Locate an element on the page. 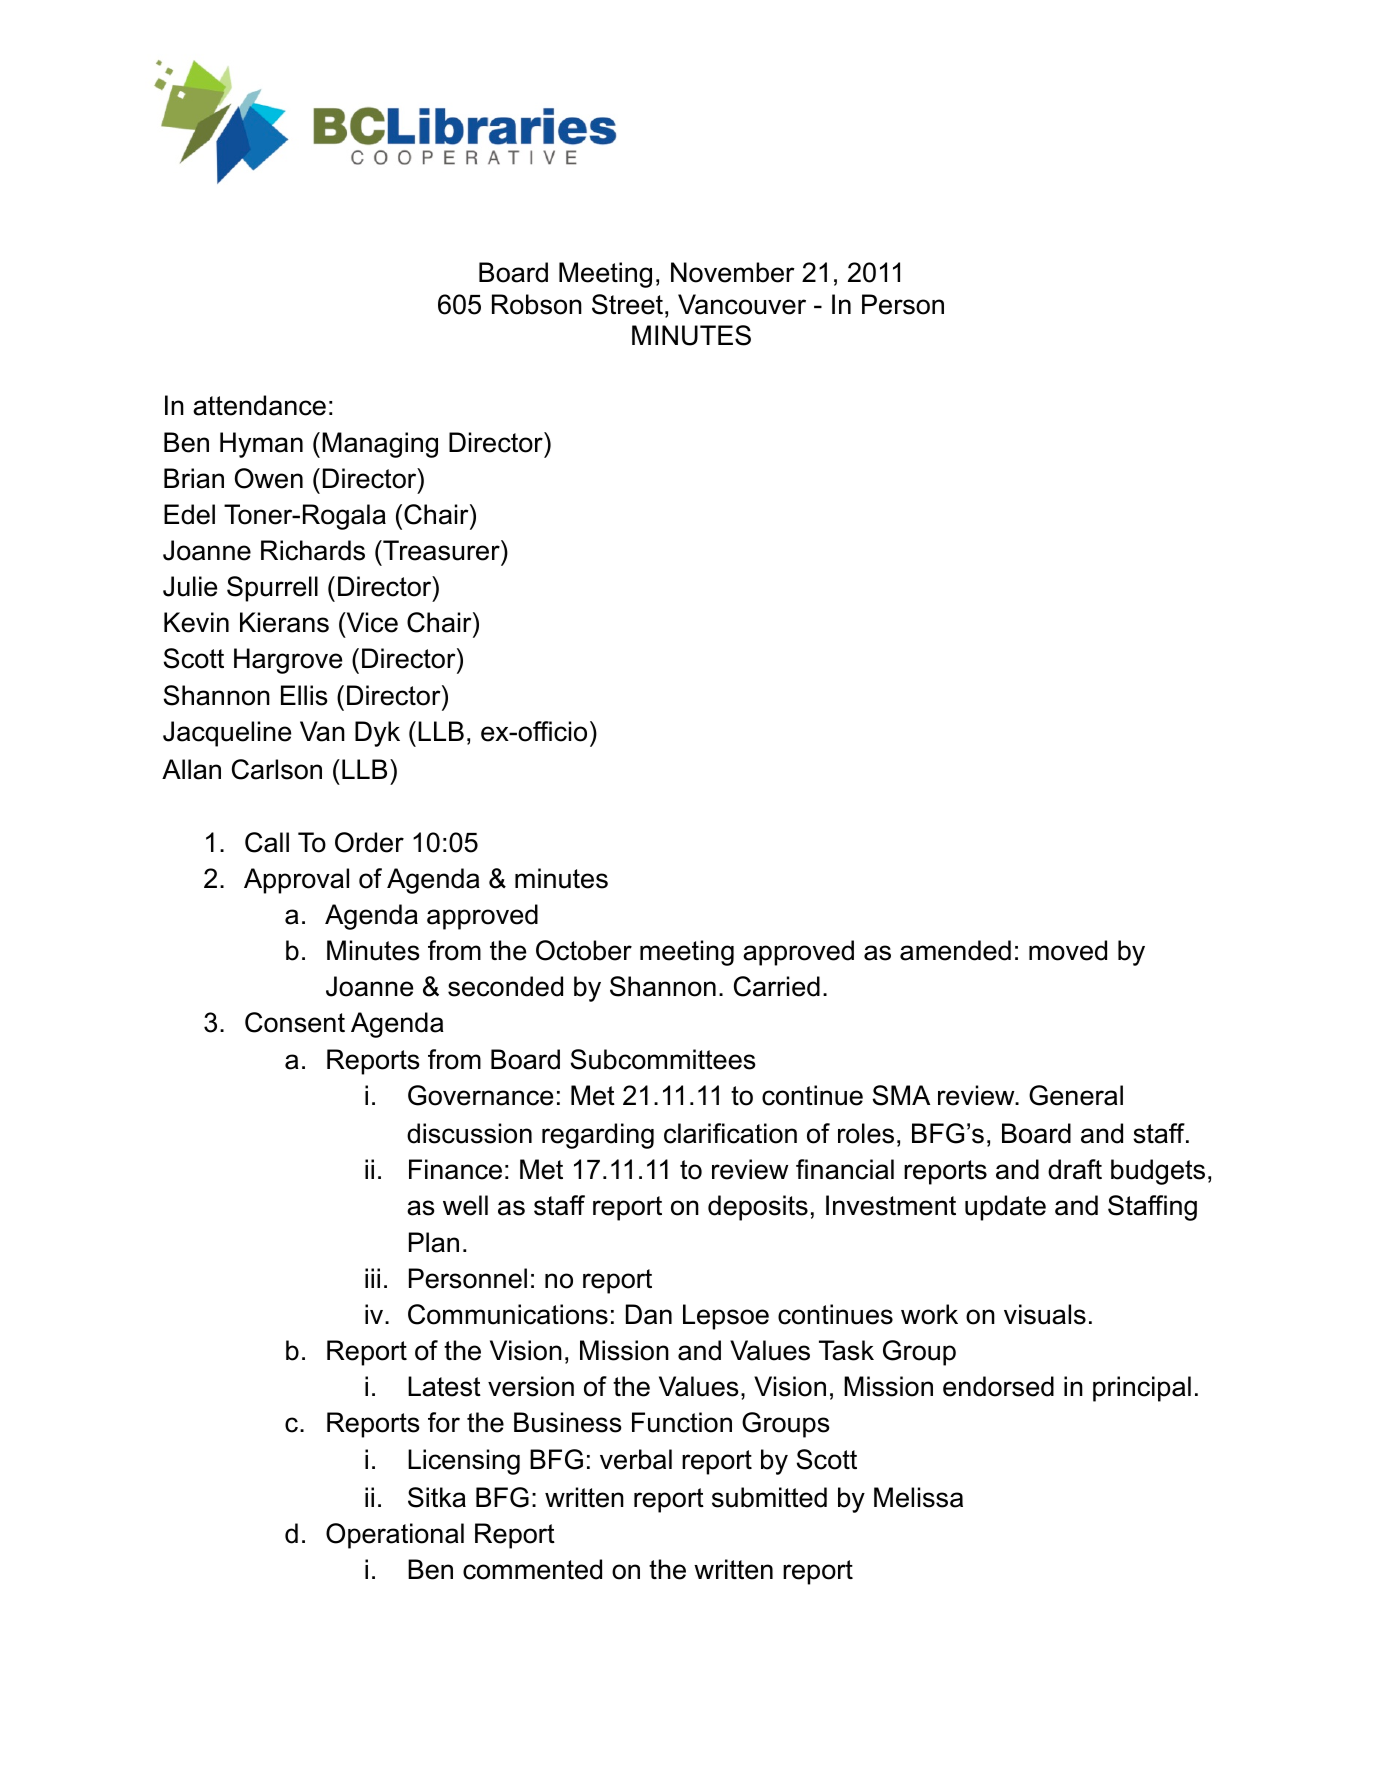 The height and width of the document is (1790, 1383). submitted is located at coordinates (769, 1497).
